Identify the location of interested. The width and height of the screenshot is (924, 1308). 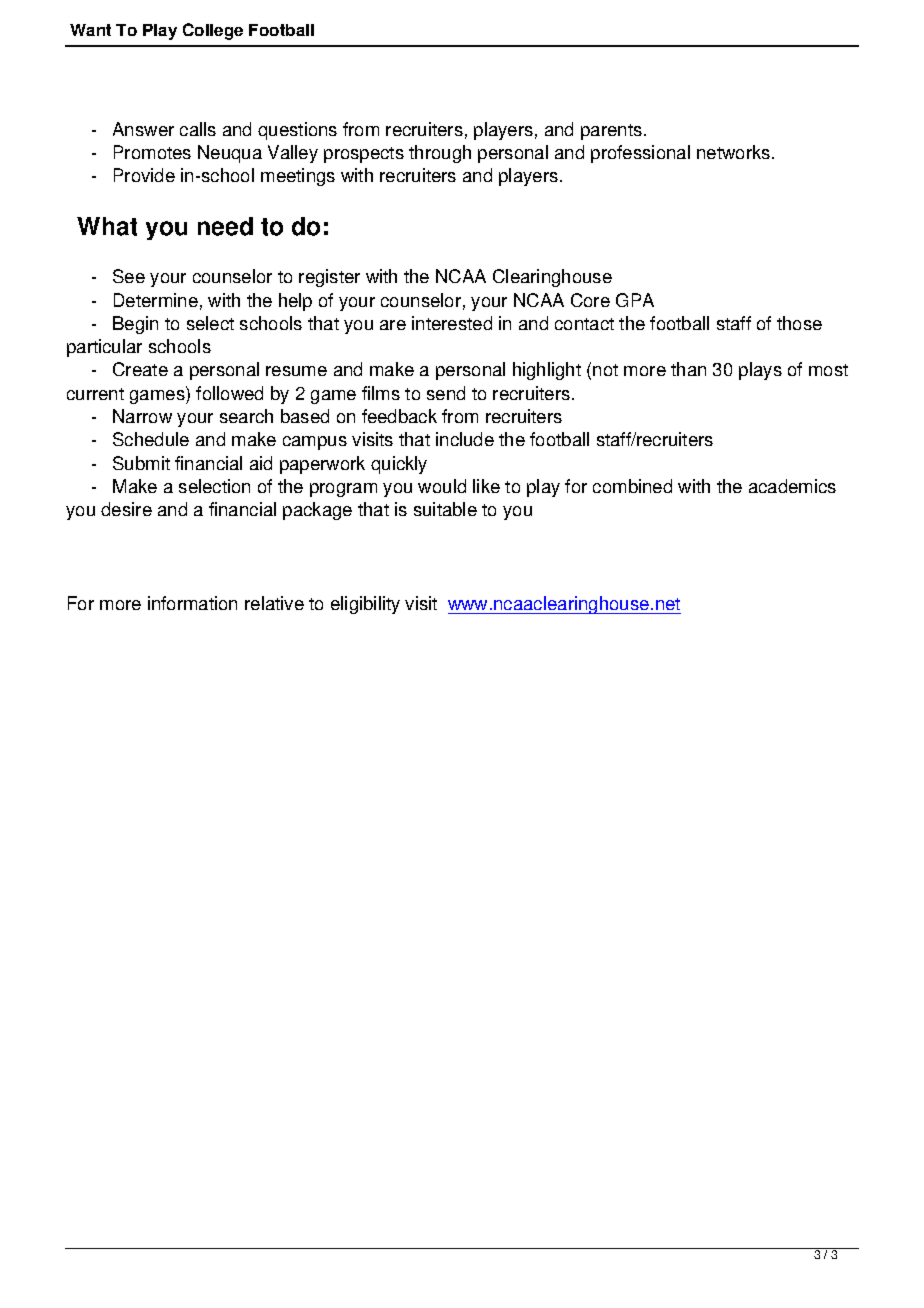
(452, 323).
